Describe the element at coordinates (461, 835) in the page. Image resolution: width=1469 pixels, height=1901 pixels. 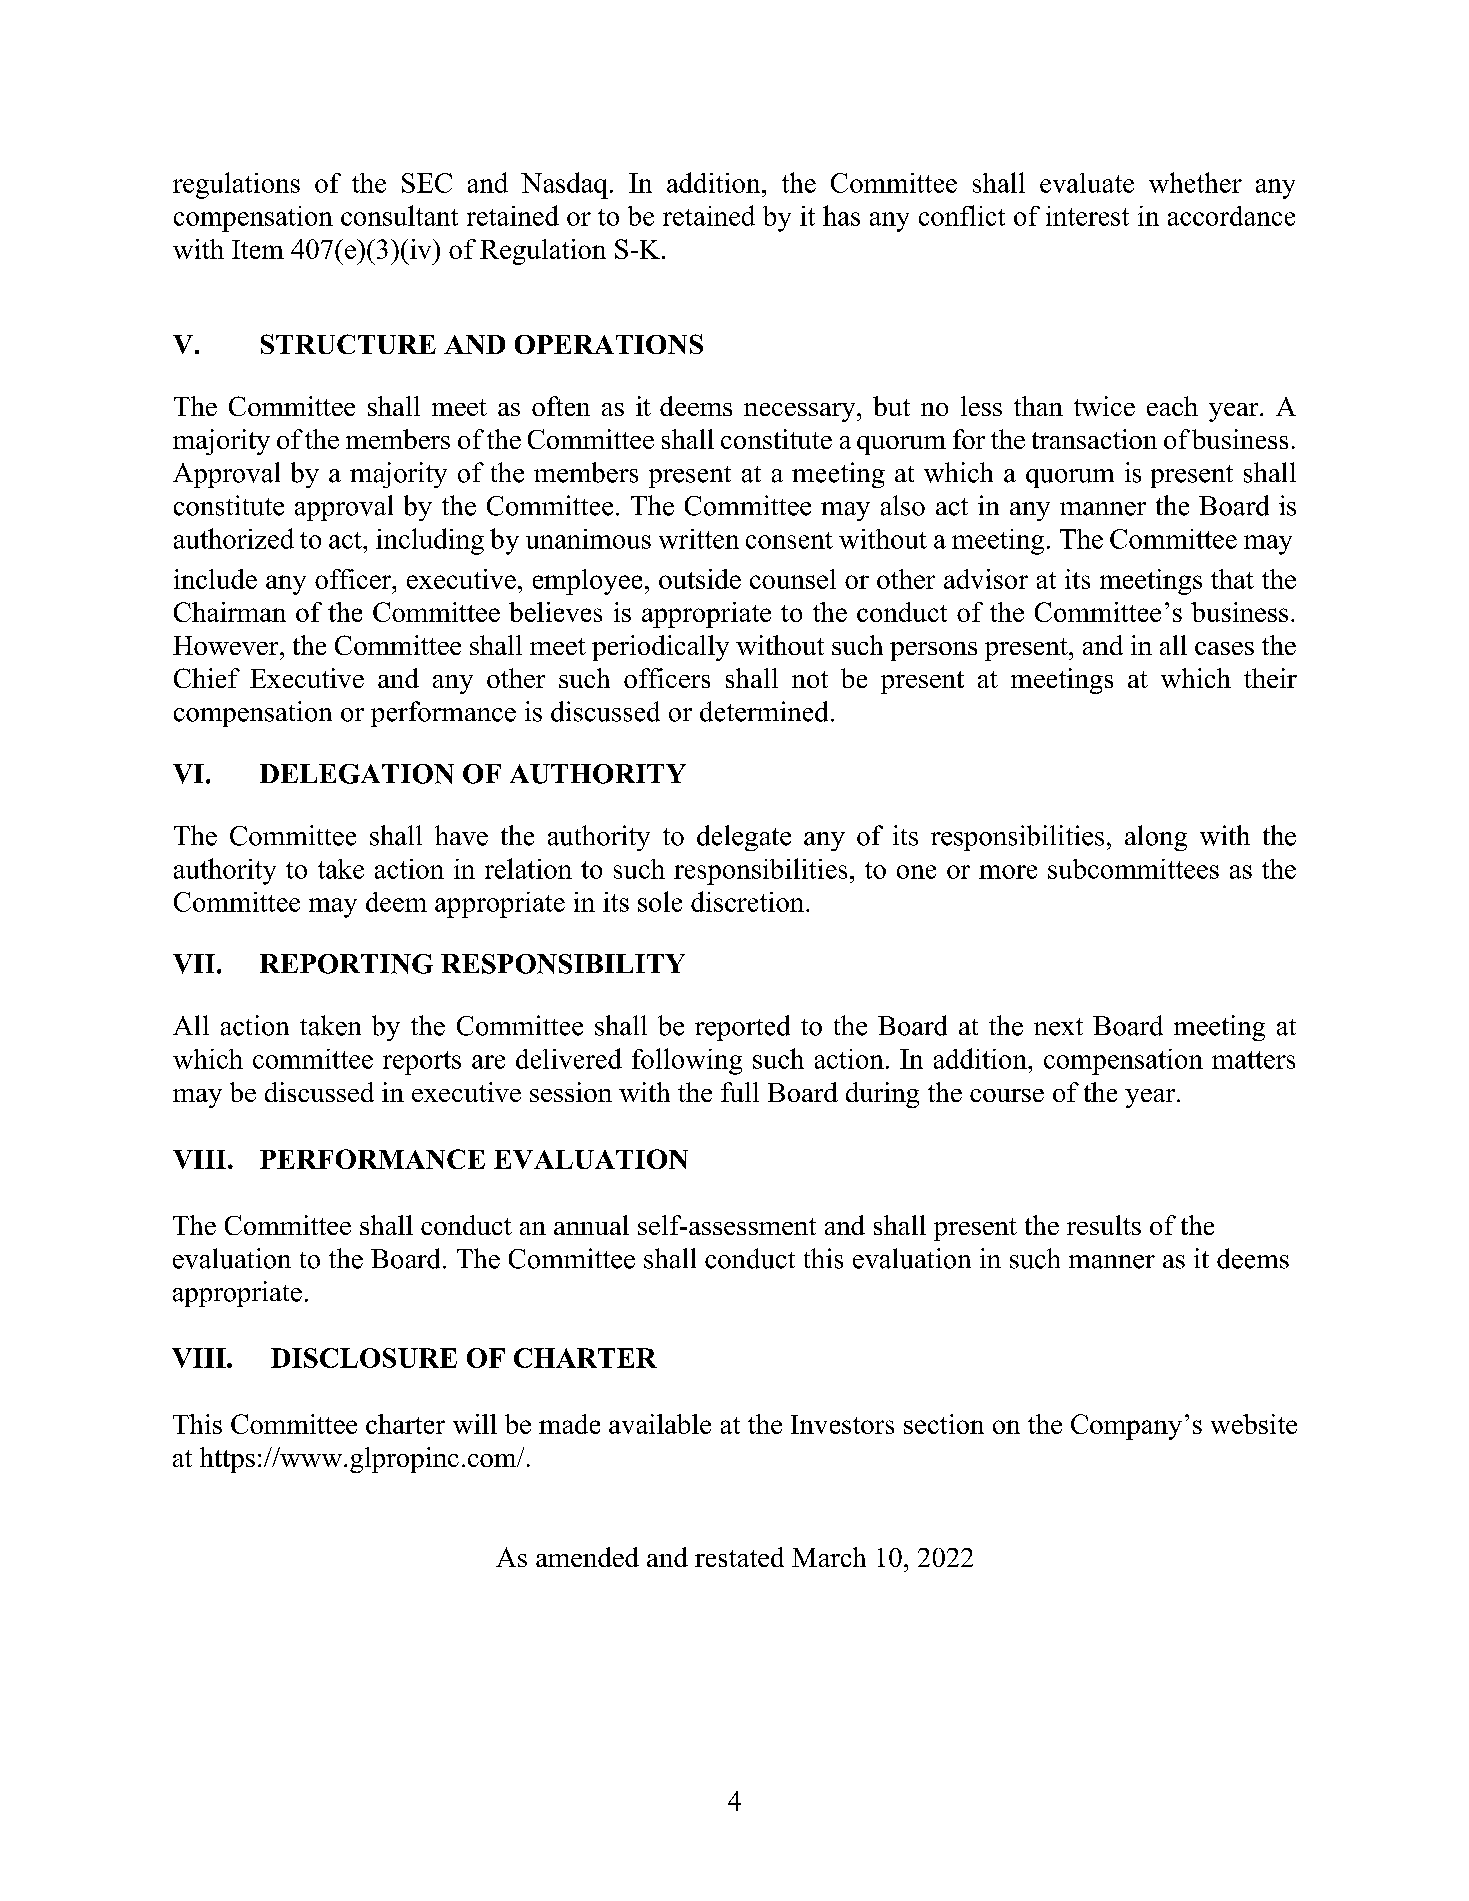
I see `have` at that location.
